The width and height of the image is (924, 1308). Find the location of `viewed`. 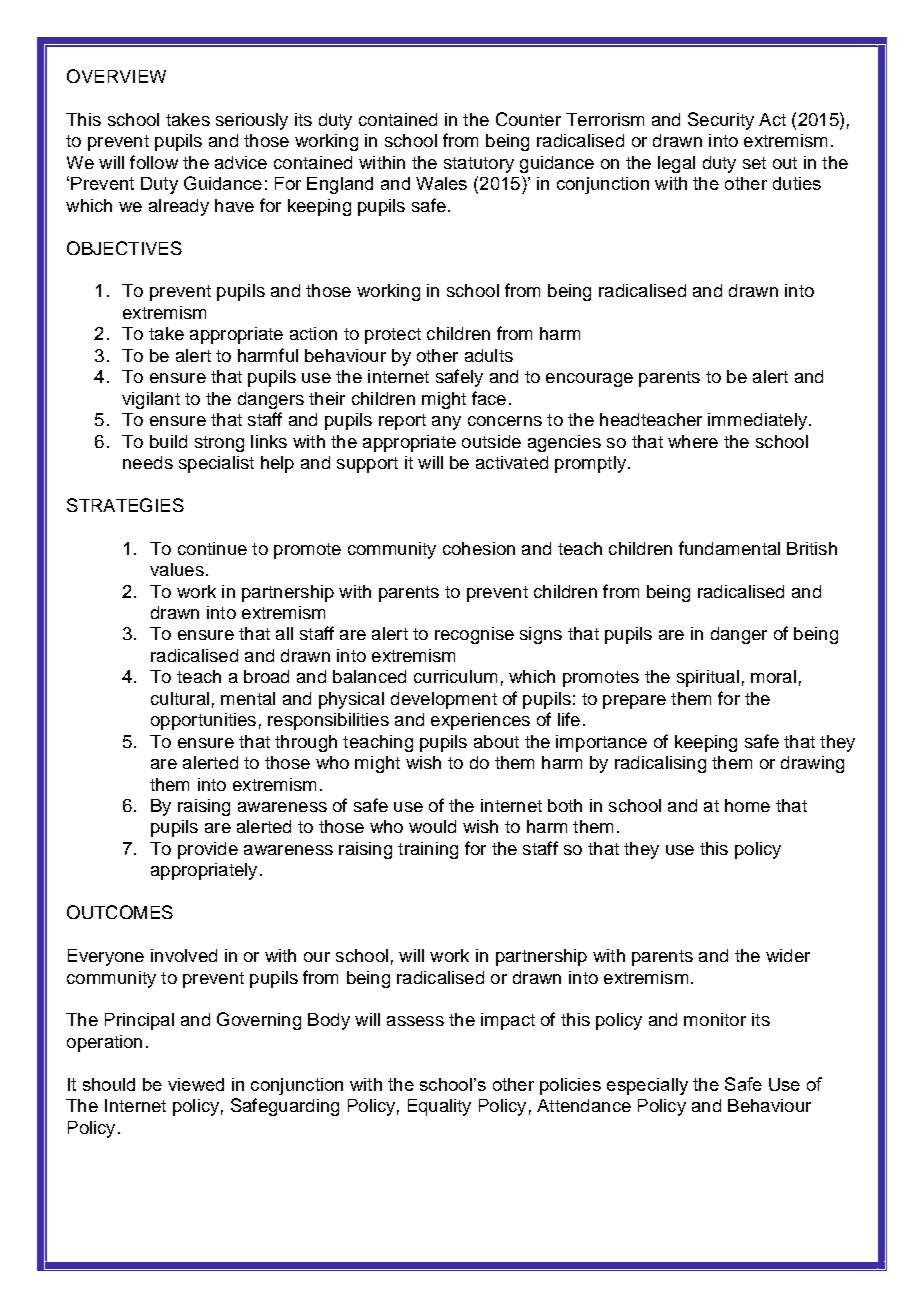

viewed is located at coordinates (196, 1084).
